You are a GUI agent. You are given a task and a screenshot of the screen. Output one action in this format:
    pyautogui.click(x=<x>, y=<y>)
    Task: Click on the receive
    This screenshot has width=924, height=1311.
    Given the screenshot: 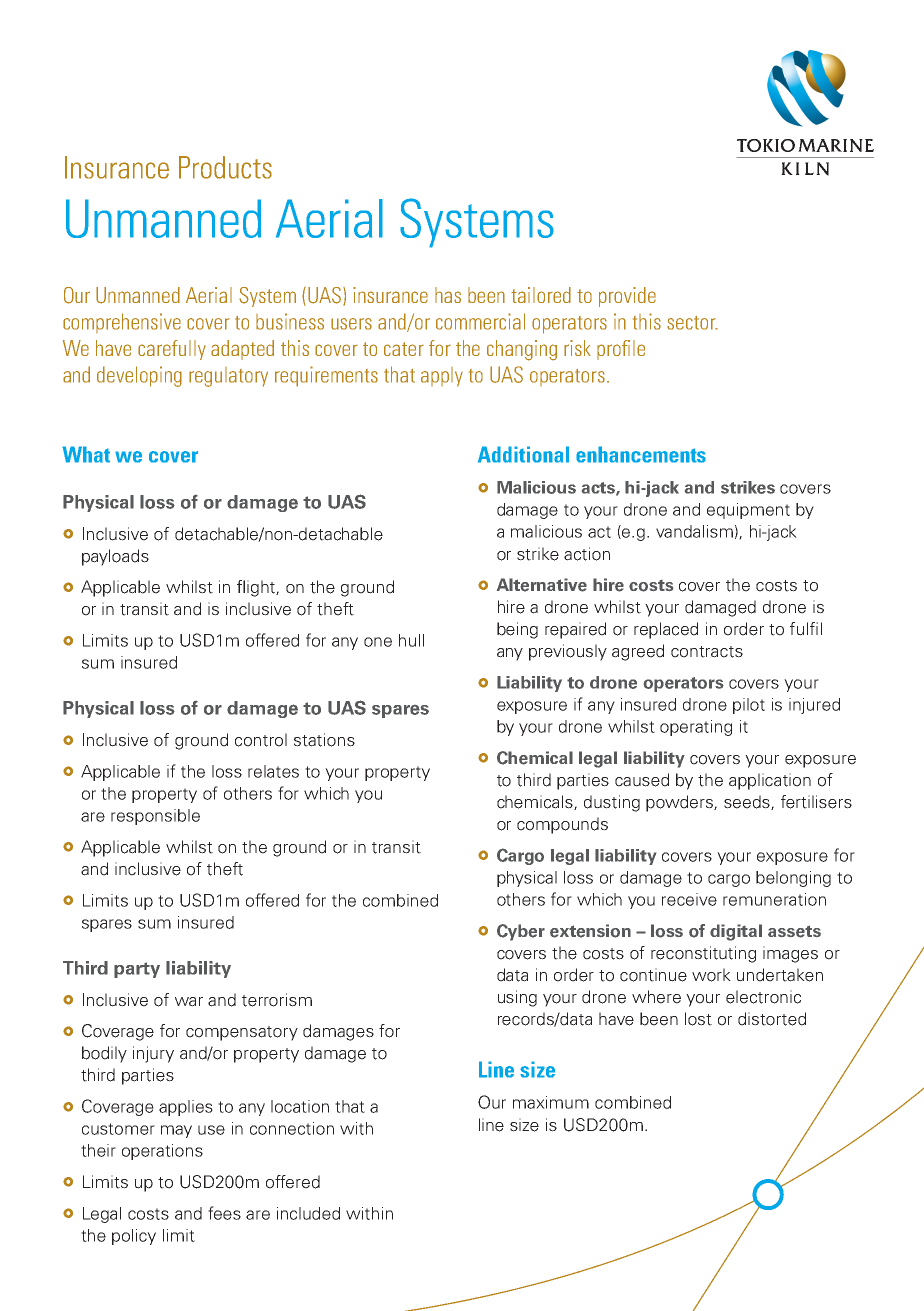 What is the action you would take?
    pyautogui.click(x=689, y=899)
